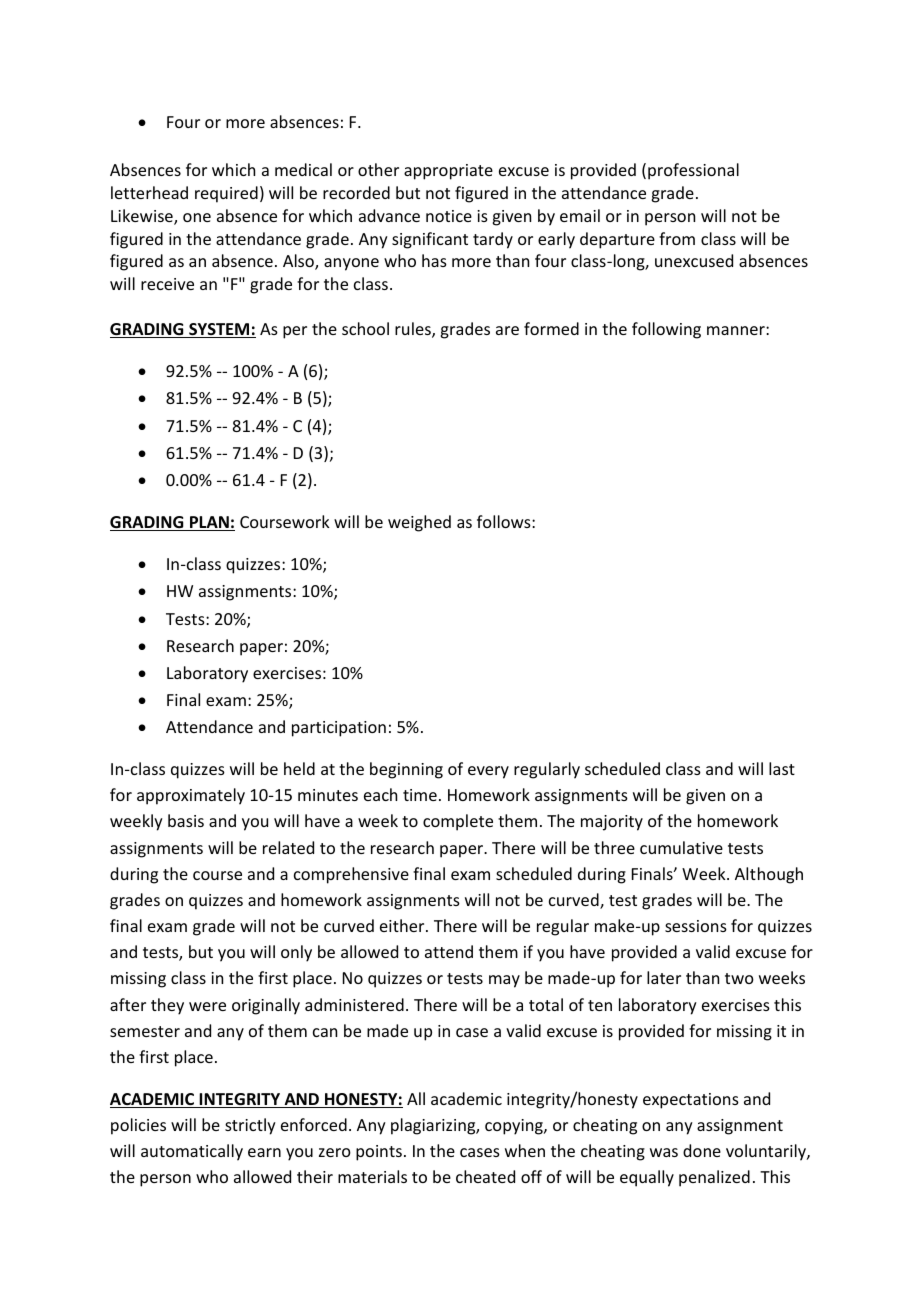  What do you see at coordinates (209, 523) in the screenshot?
I see `PLAN` at bounding box center [209, 523].
